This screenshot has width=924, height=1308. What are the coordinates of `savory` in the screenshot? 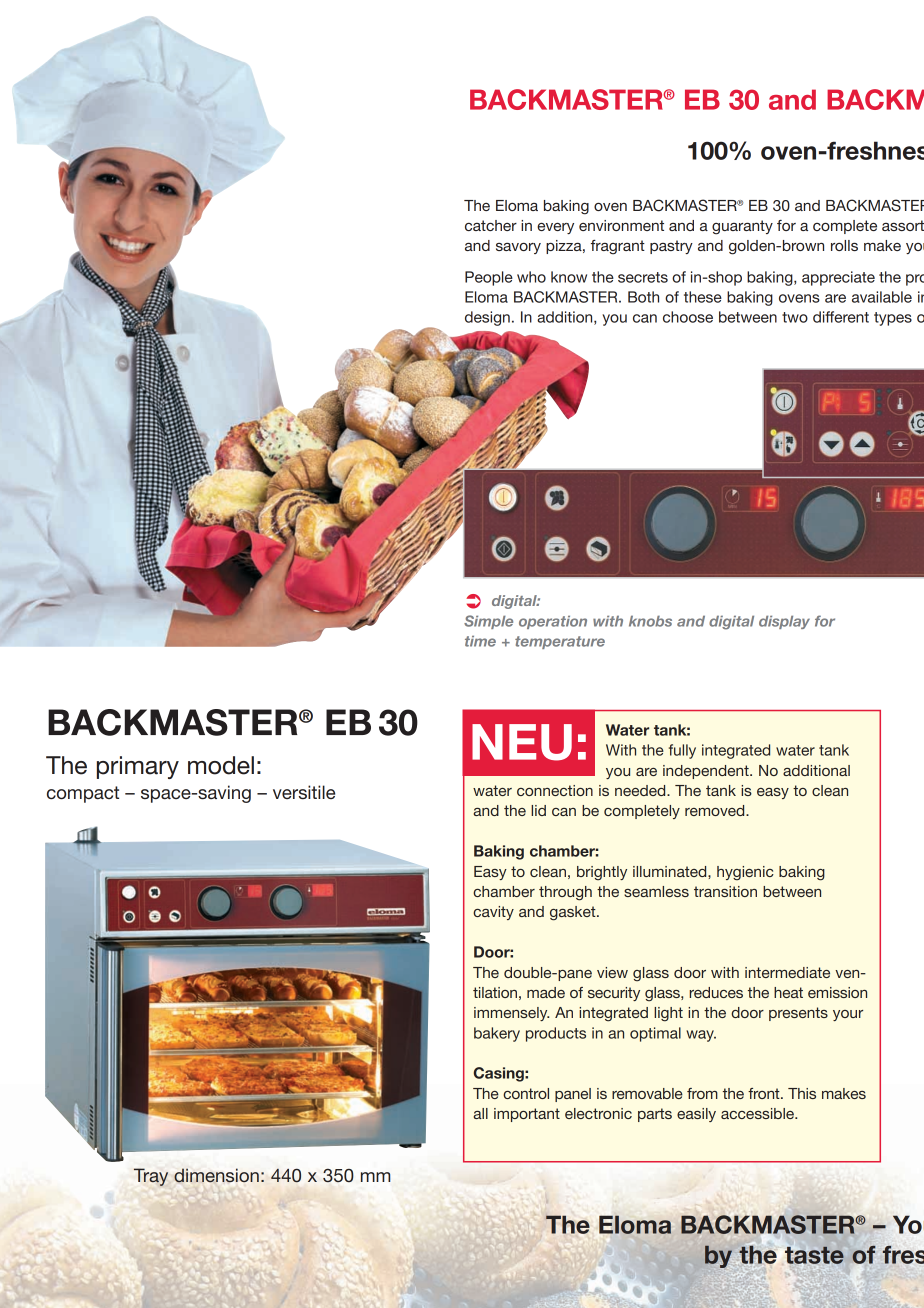 It's located at (518, 248).
